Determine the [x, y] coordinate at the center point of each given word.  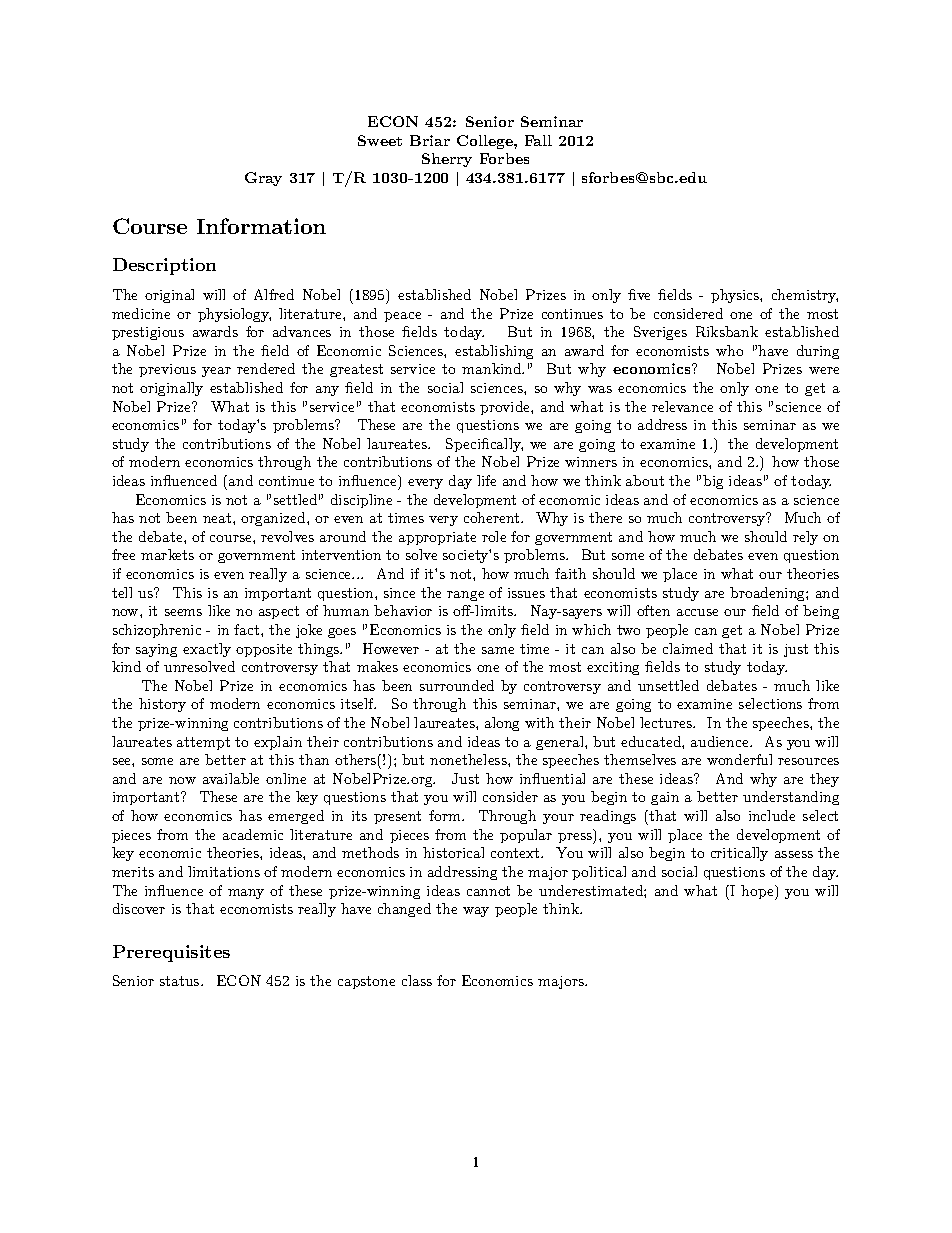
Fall [538, 140]
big [713, 482]
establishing [494, 352]
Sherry [447, 160]
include [772, 815]
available [231, 778]
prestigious [148, 333]
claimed [688, 648]
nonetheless [469, 759]
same [498, 650]
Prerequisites [171, 953]
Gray [263, 179]
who [729, 350]
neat [218, 518]
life [486, 480]
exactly [207, 650]
